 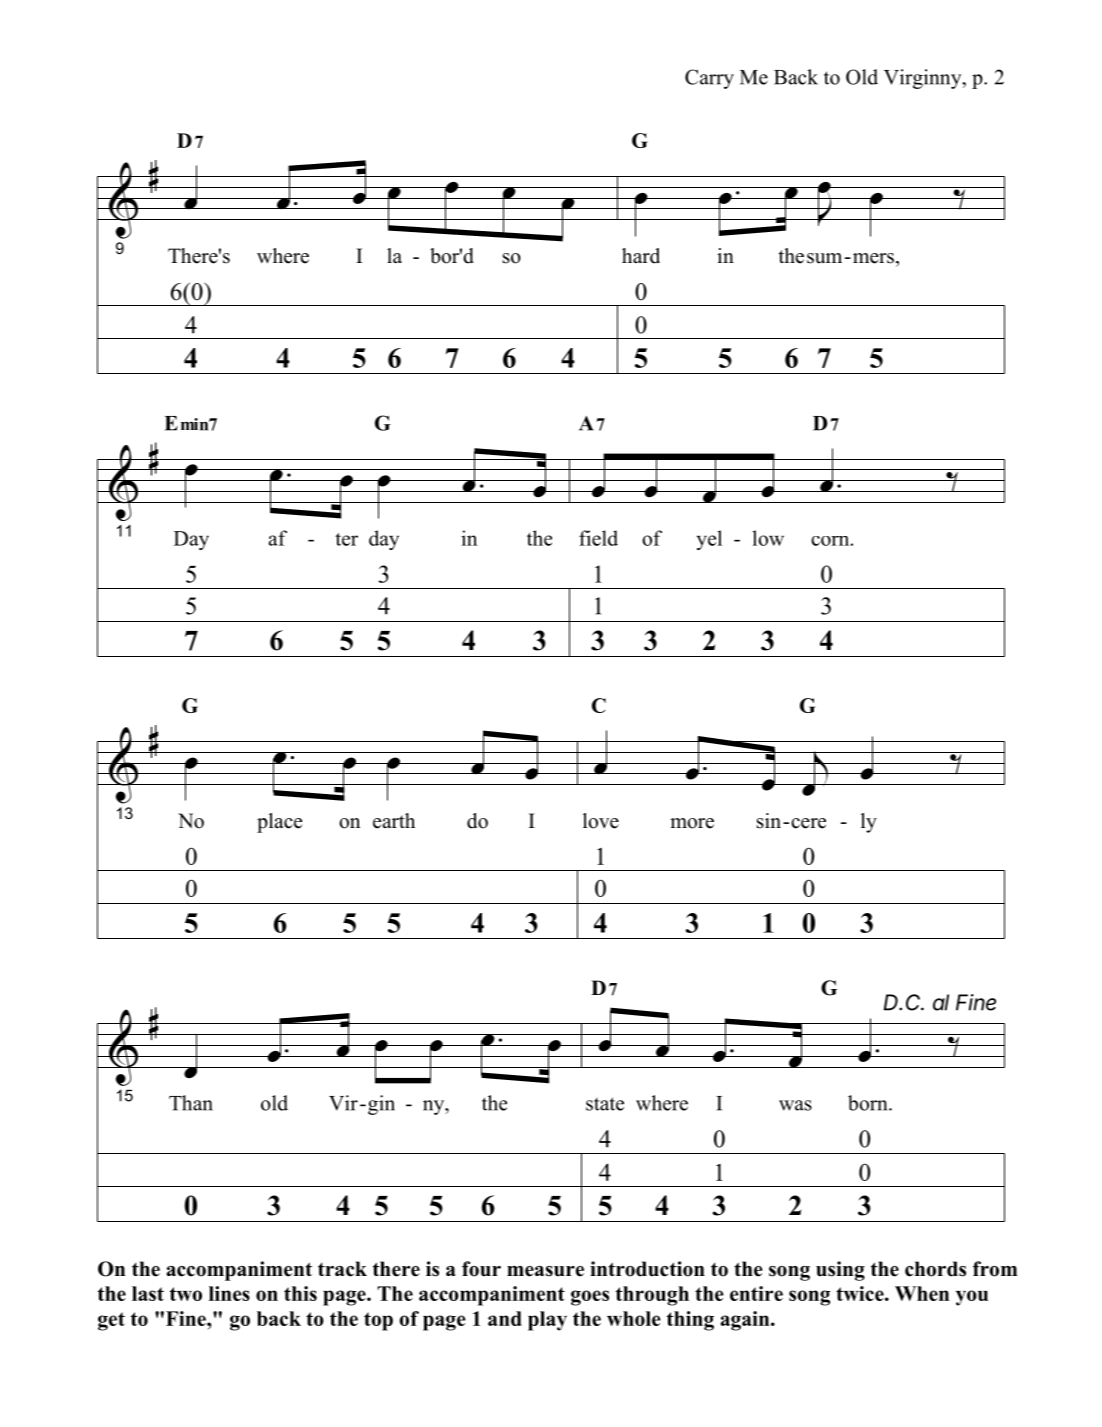 What do you see at coordinates (872, 258) in the document?
I see `mers` at bounding box center [872, 258].
